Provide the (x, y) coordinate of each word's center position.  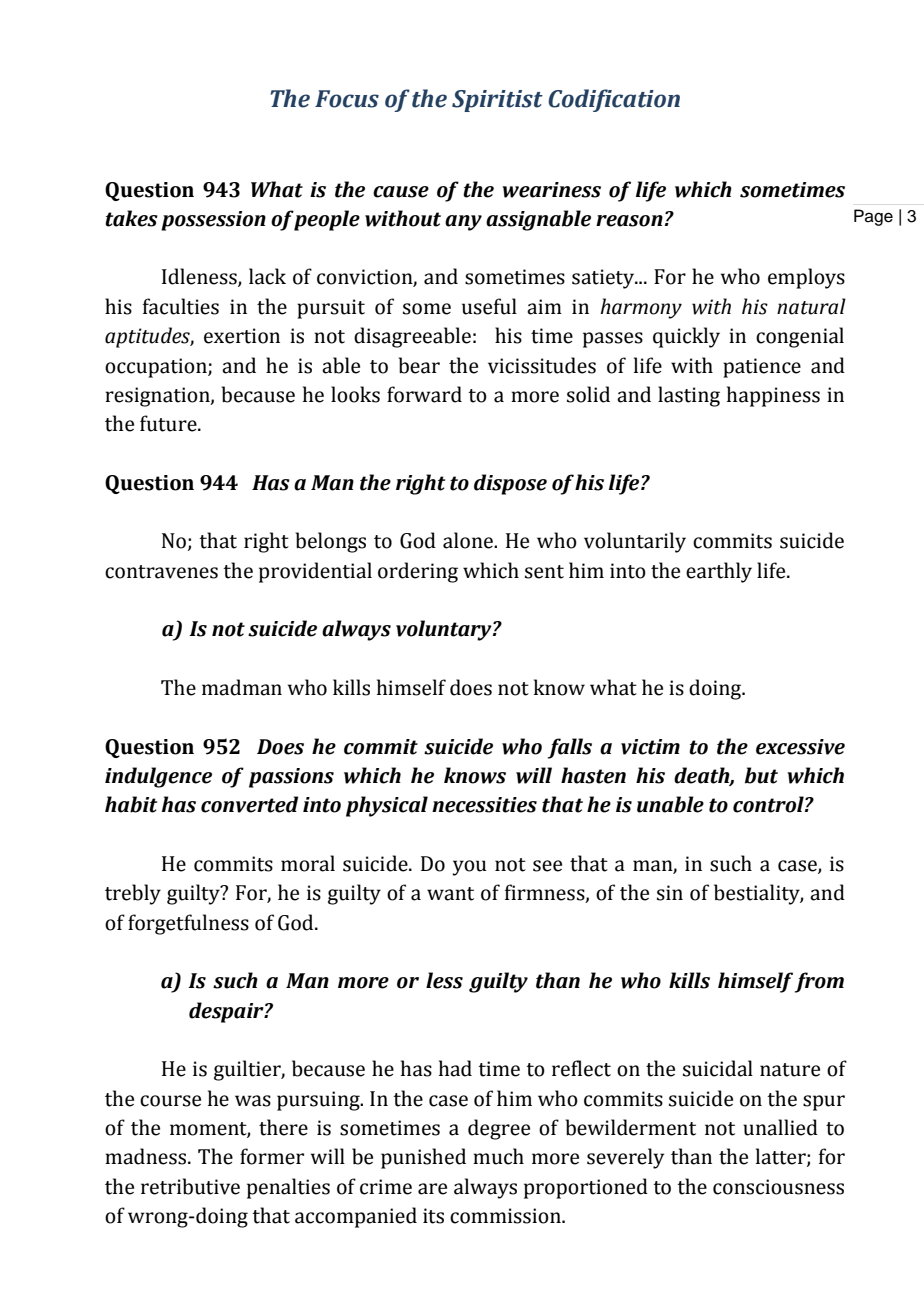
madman (242, 687)
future (169, 423)
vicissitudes (542, 365)
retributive (190, 1186)
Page (873, 217)
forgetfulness (188, 924)
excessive (800, 747)
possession (213, 221)
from (819, 982)
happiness (773, 396)
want (450, 894)
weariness (551, 190)
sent (544, 572)
